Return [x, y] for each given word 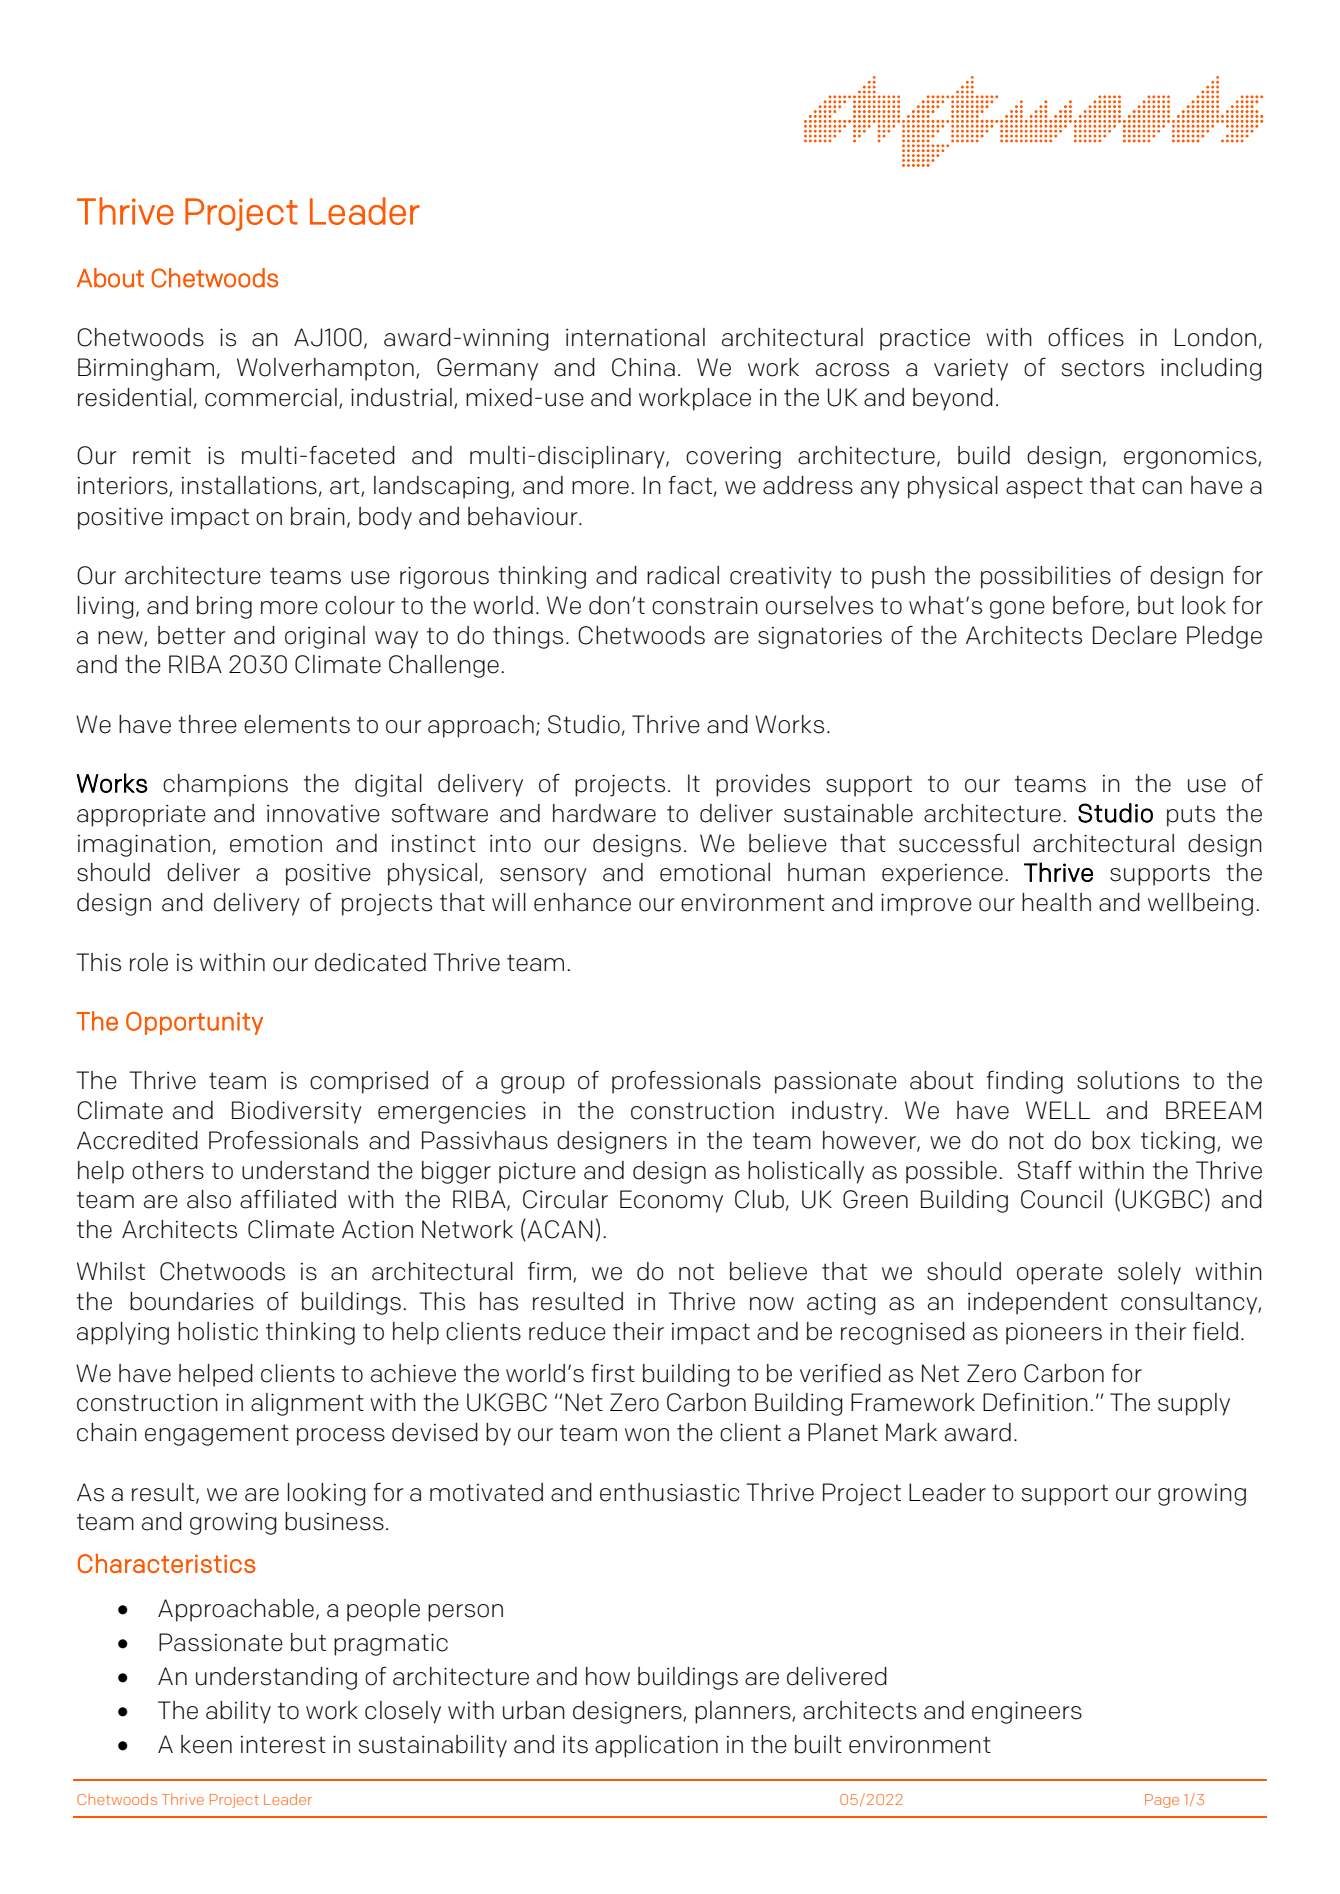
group [533, 1085]
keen [206, 1744]
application [656, 1746]
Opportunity [194, 1023]
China [643, 367]
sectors [1103, 368]
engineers [1027, 1712]
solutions [1128, 1080]
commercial [271, 397]
